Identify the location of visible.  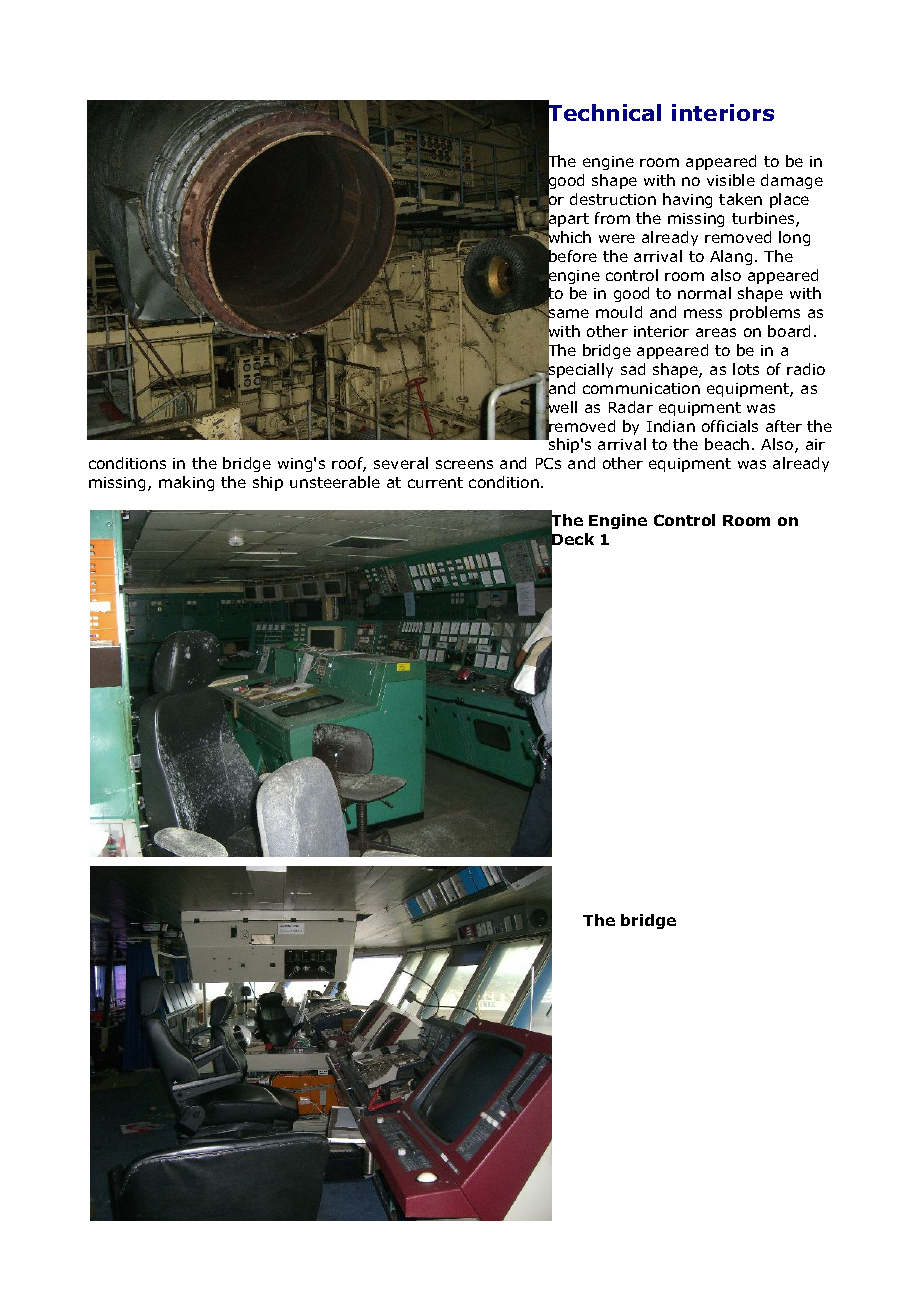
(731, 180).
